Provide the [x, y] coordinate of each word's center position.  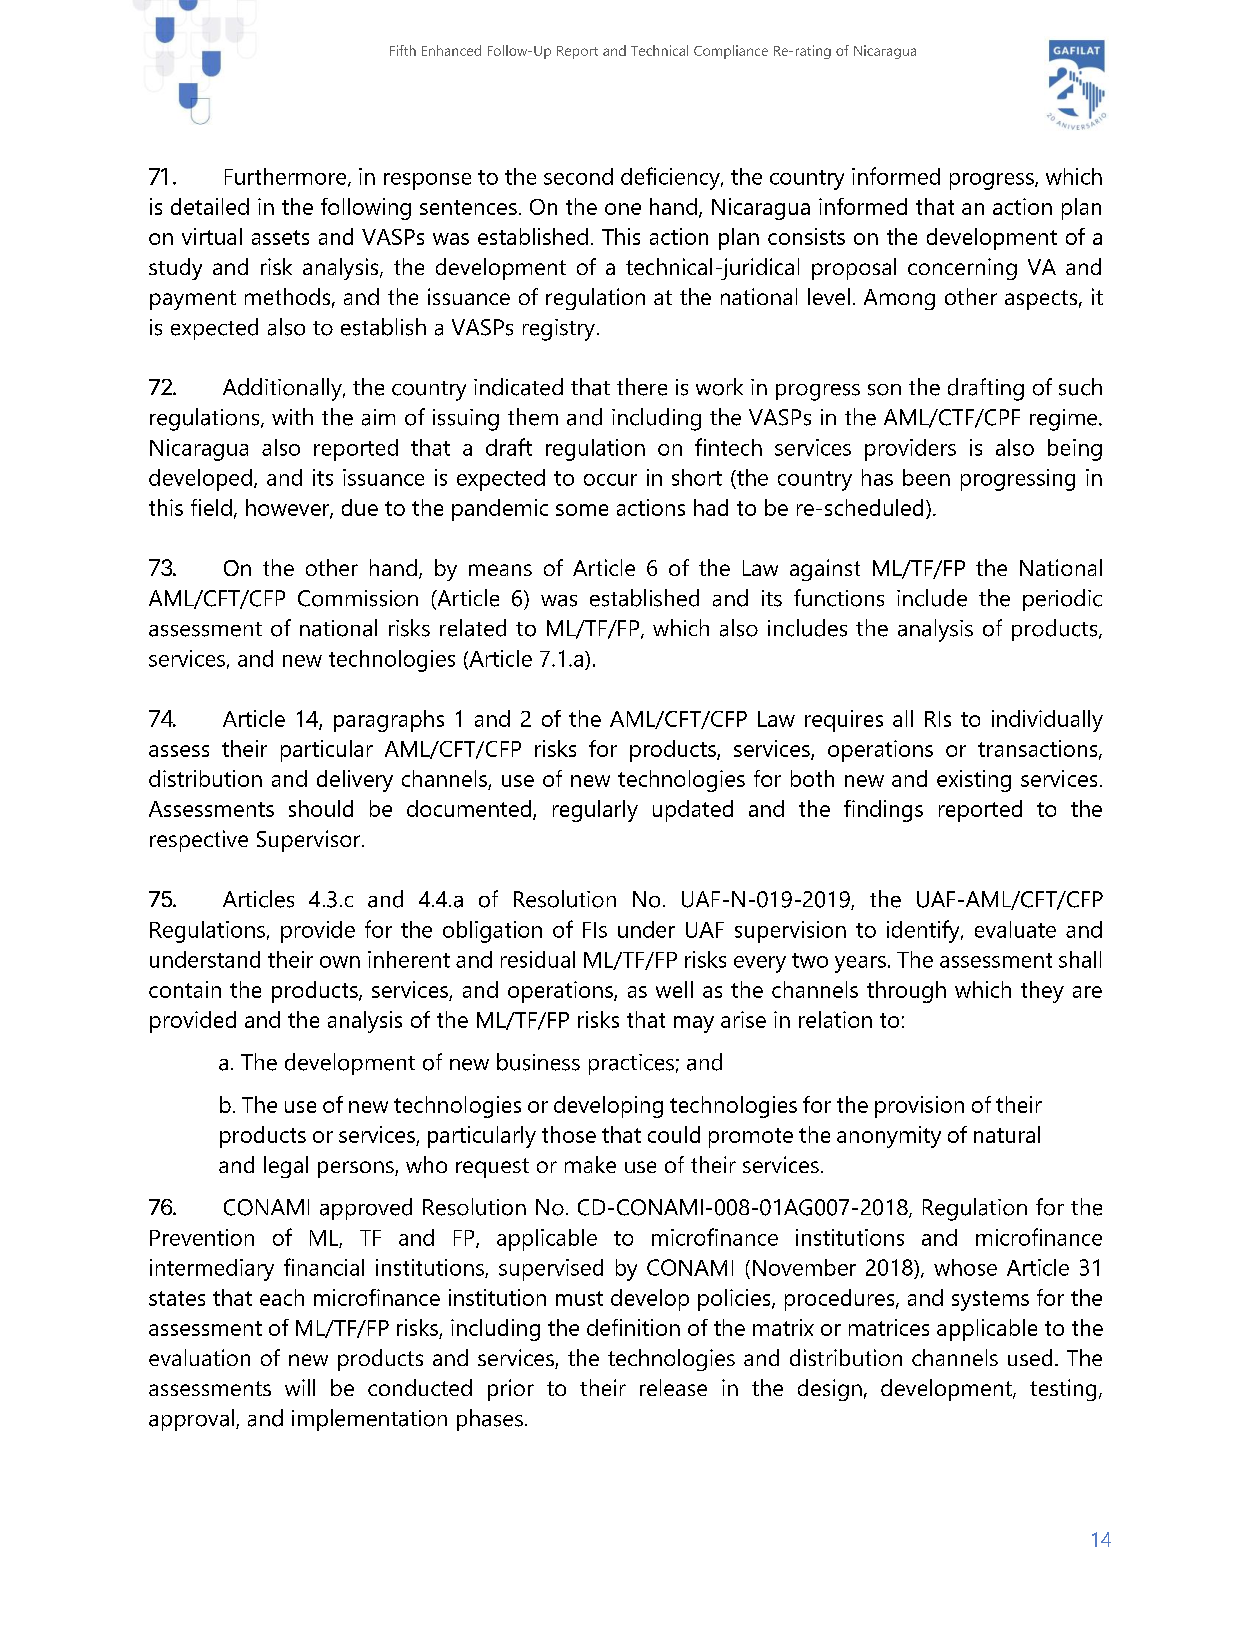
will [300, 1387]
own [340, 962]
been [926, 477]
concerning [962, 269]
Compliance [731, 52]
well [674, 989]
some [582, 510]
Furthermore [287, 177]
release [673, 1387]
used [1030, 1357]
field [211, 507]
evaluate [1015, 929]
